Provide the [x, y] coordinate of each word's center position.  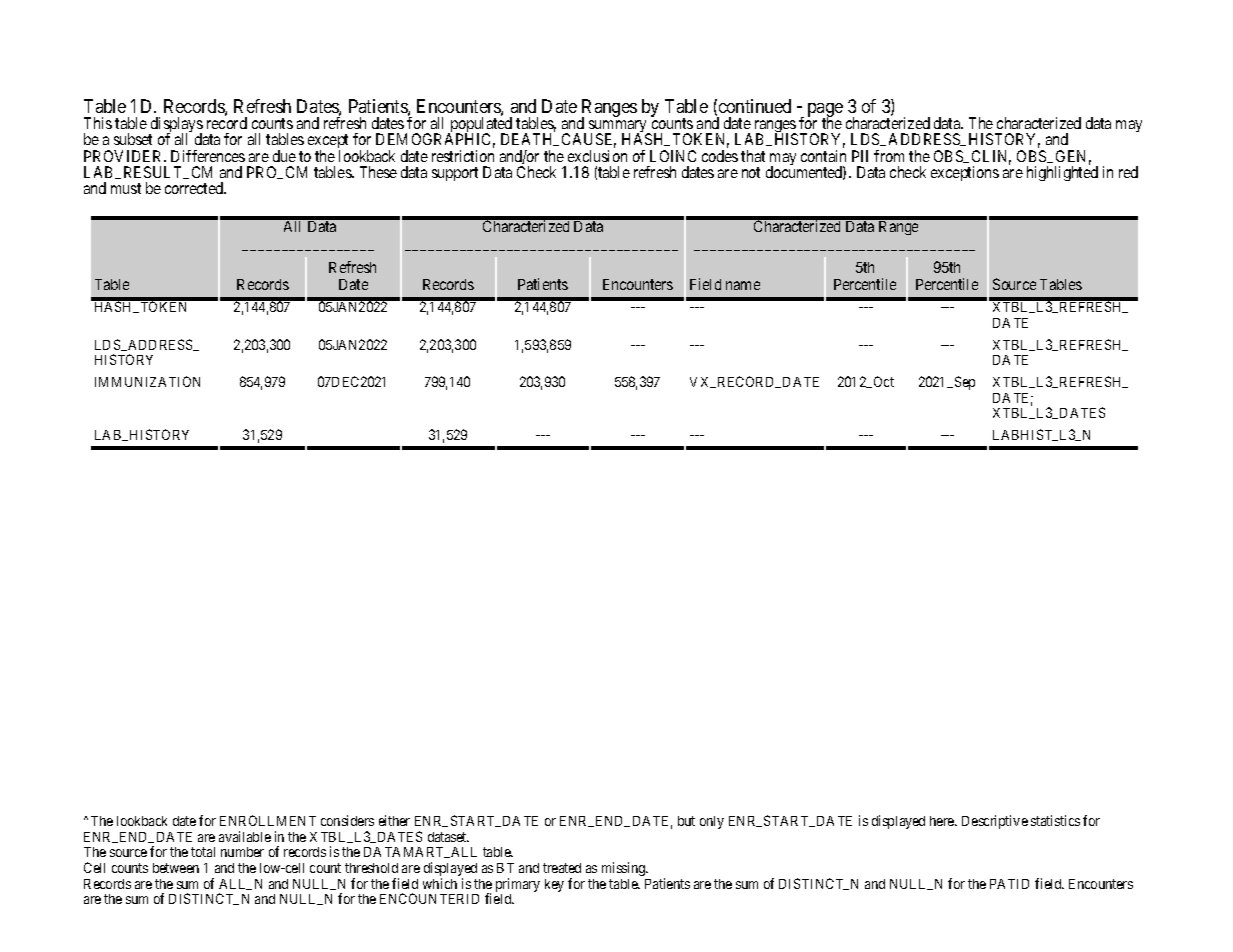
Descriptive [995, 822]
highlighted [1062, 173]
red [1128, 172]
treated [562, 868]
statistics [1055, 820]
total [203, 852]
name [743, 285]
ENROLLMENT [268, 820]
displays [176, 126]
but [686, 821]
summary [619, 127]
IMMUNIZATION [147, 381]
